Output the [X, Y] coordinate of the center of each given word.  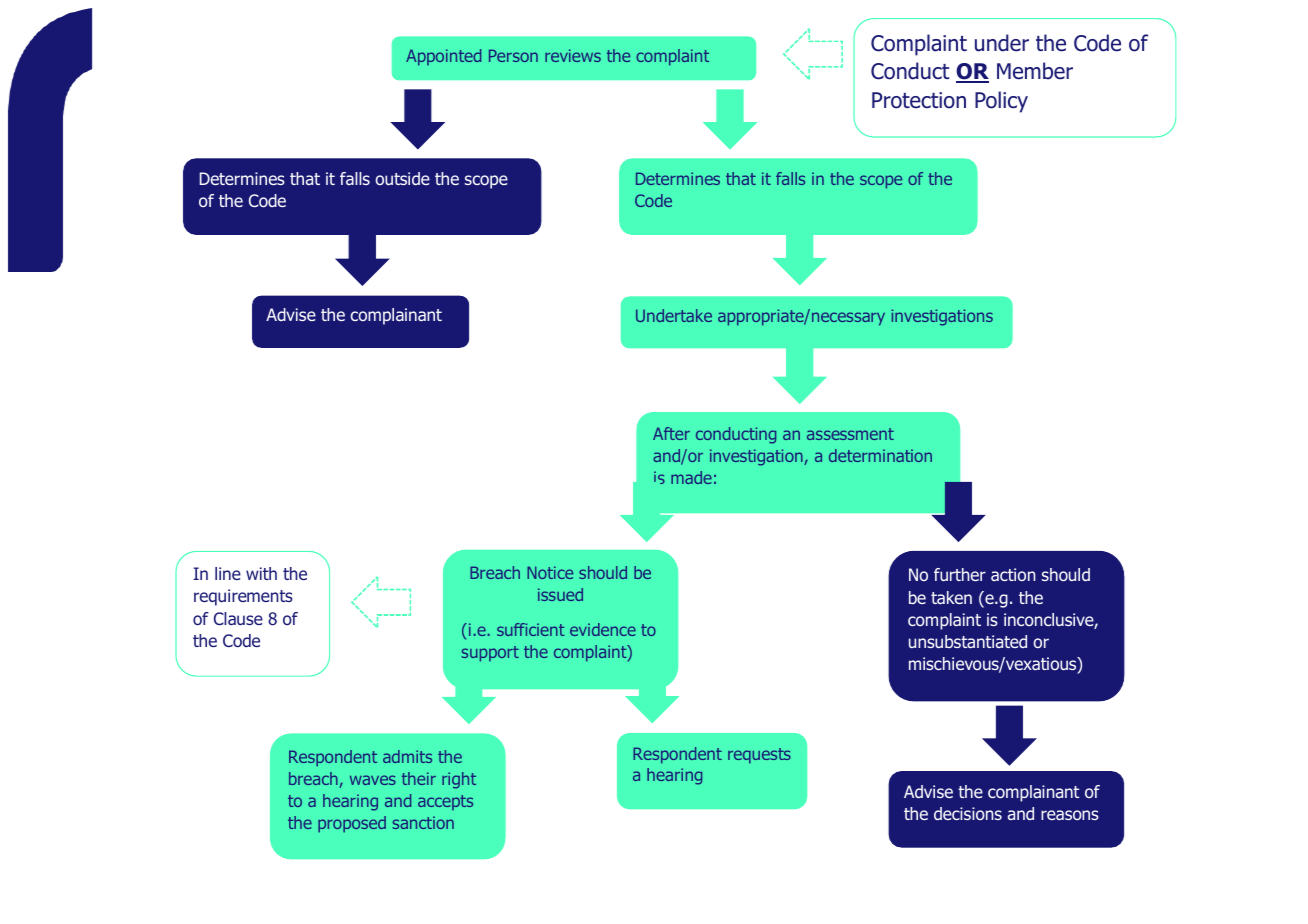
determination [880, 455]
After [671, 433]
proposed [352, 824]
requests [759, 756]
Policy [1001, 102]
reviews [573, 55]
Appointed [443, 57]
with [261, 573]
